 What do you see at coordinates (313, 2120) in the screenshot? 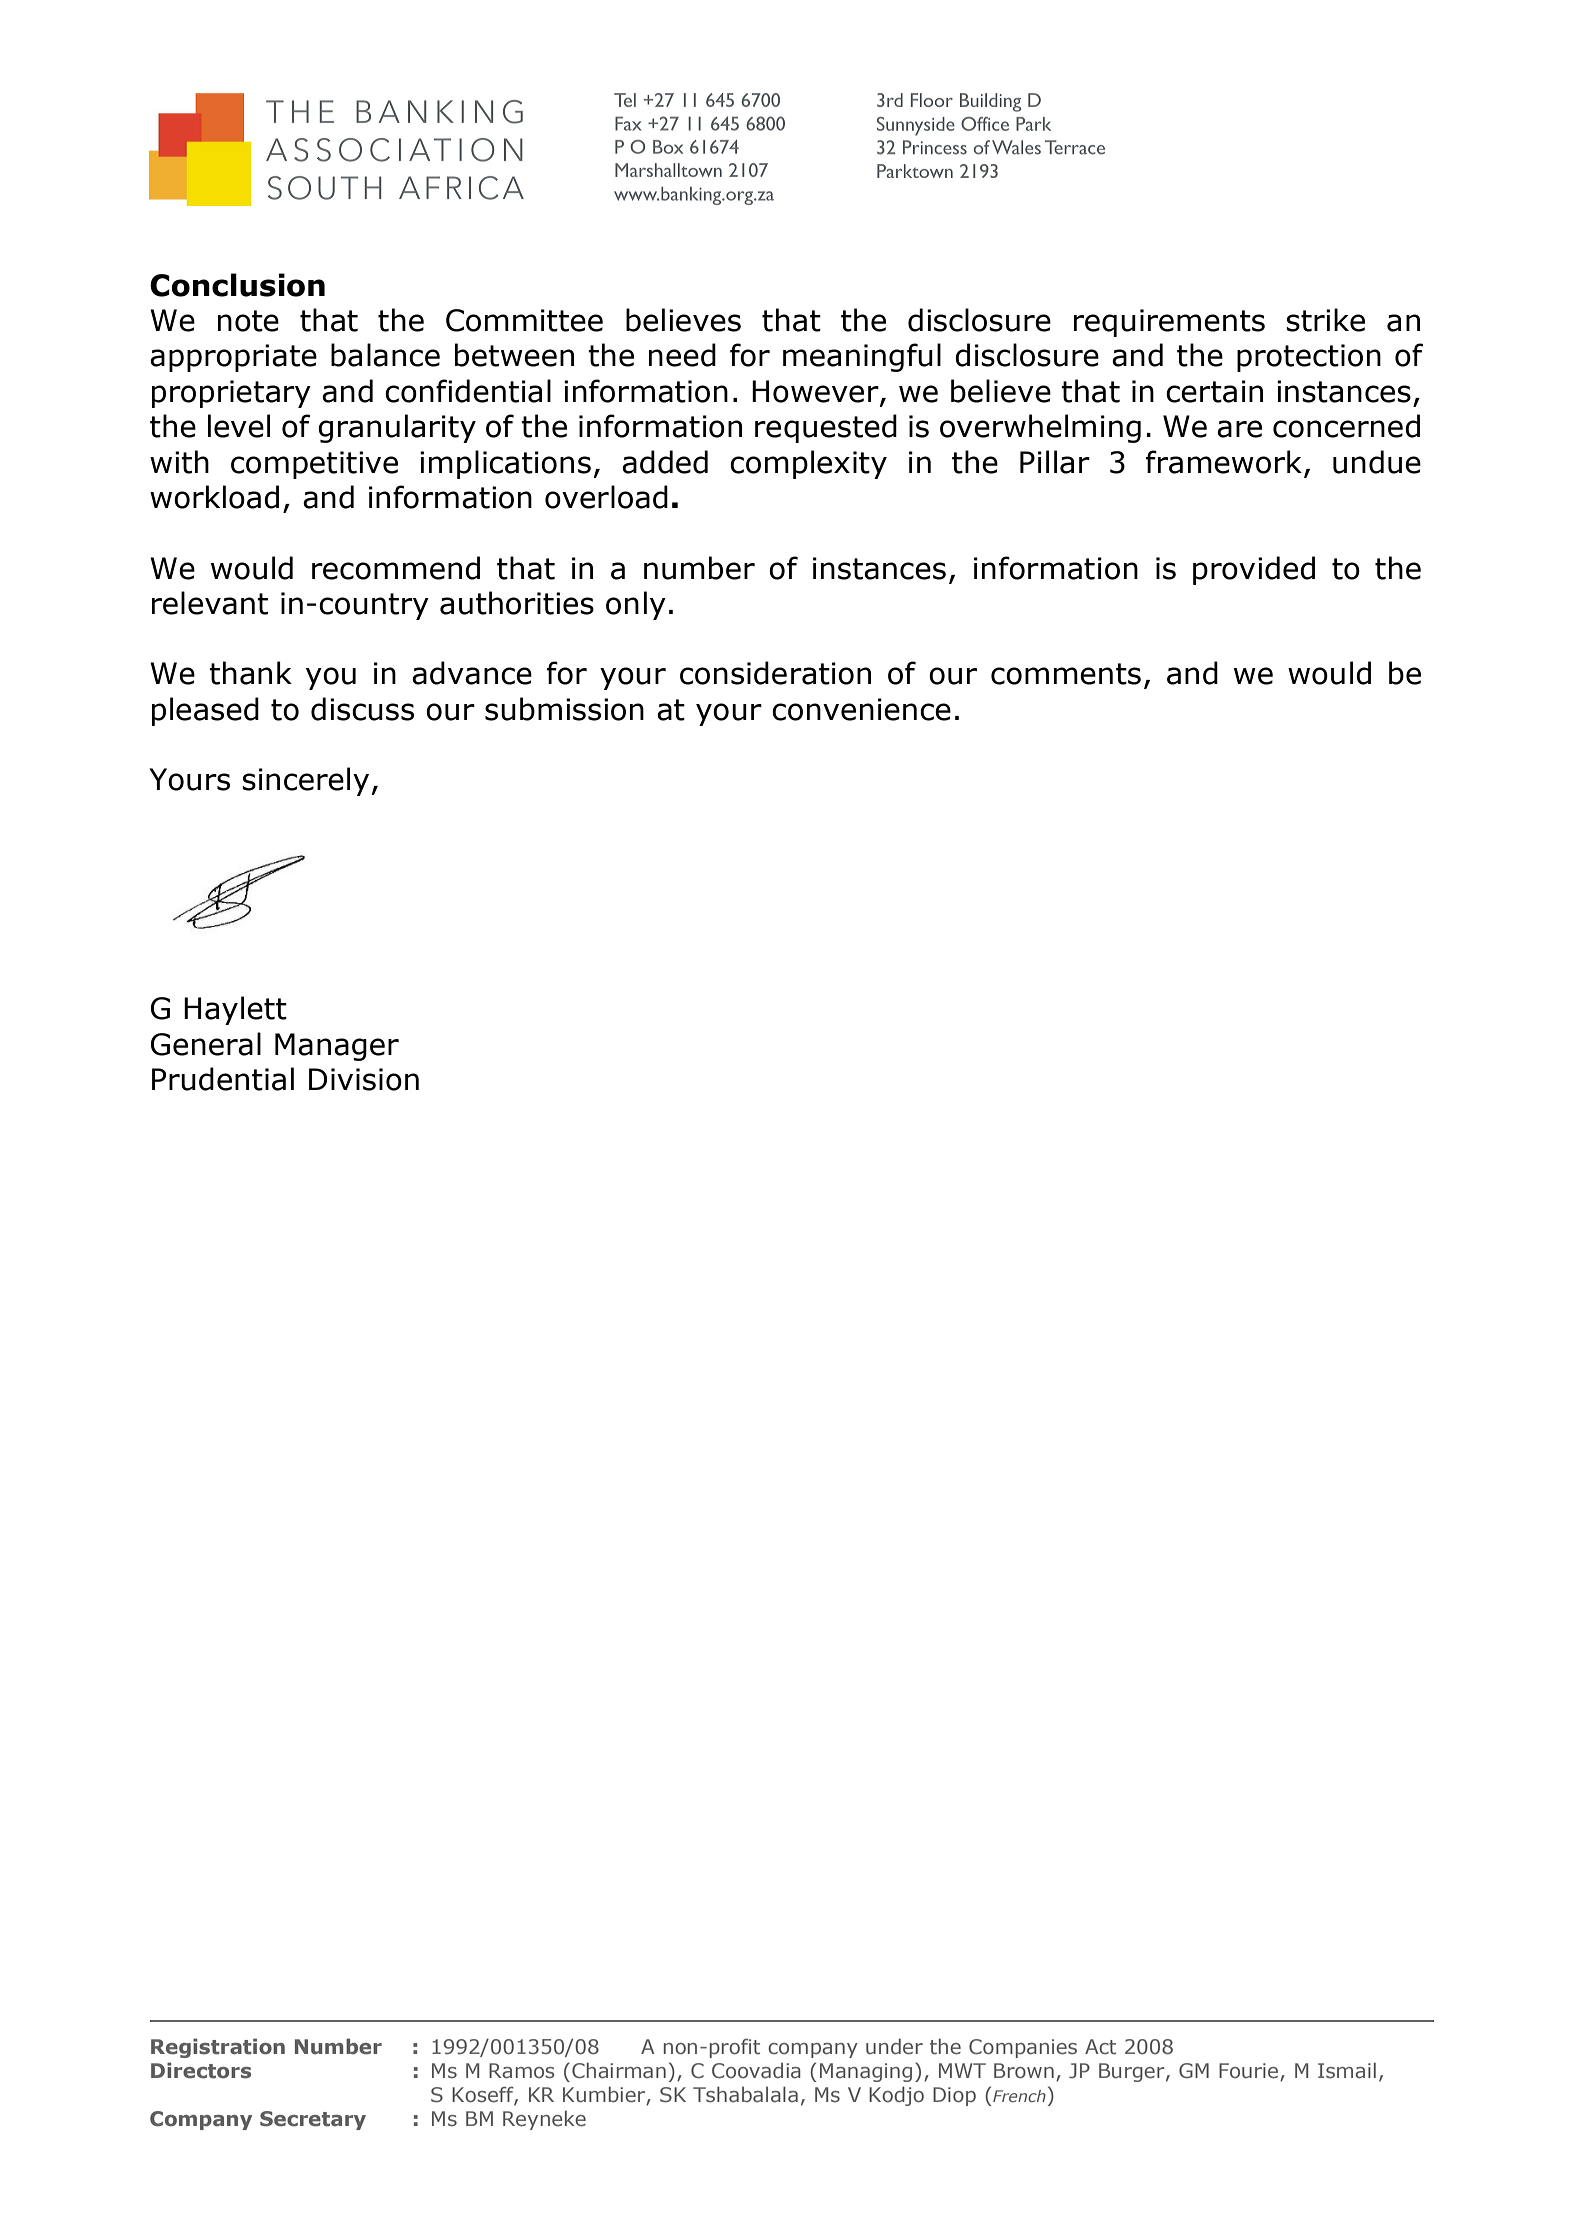
I see `Secretary` at bounding box center [313, 2120].
